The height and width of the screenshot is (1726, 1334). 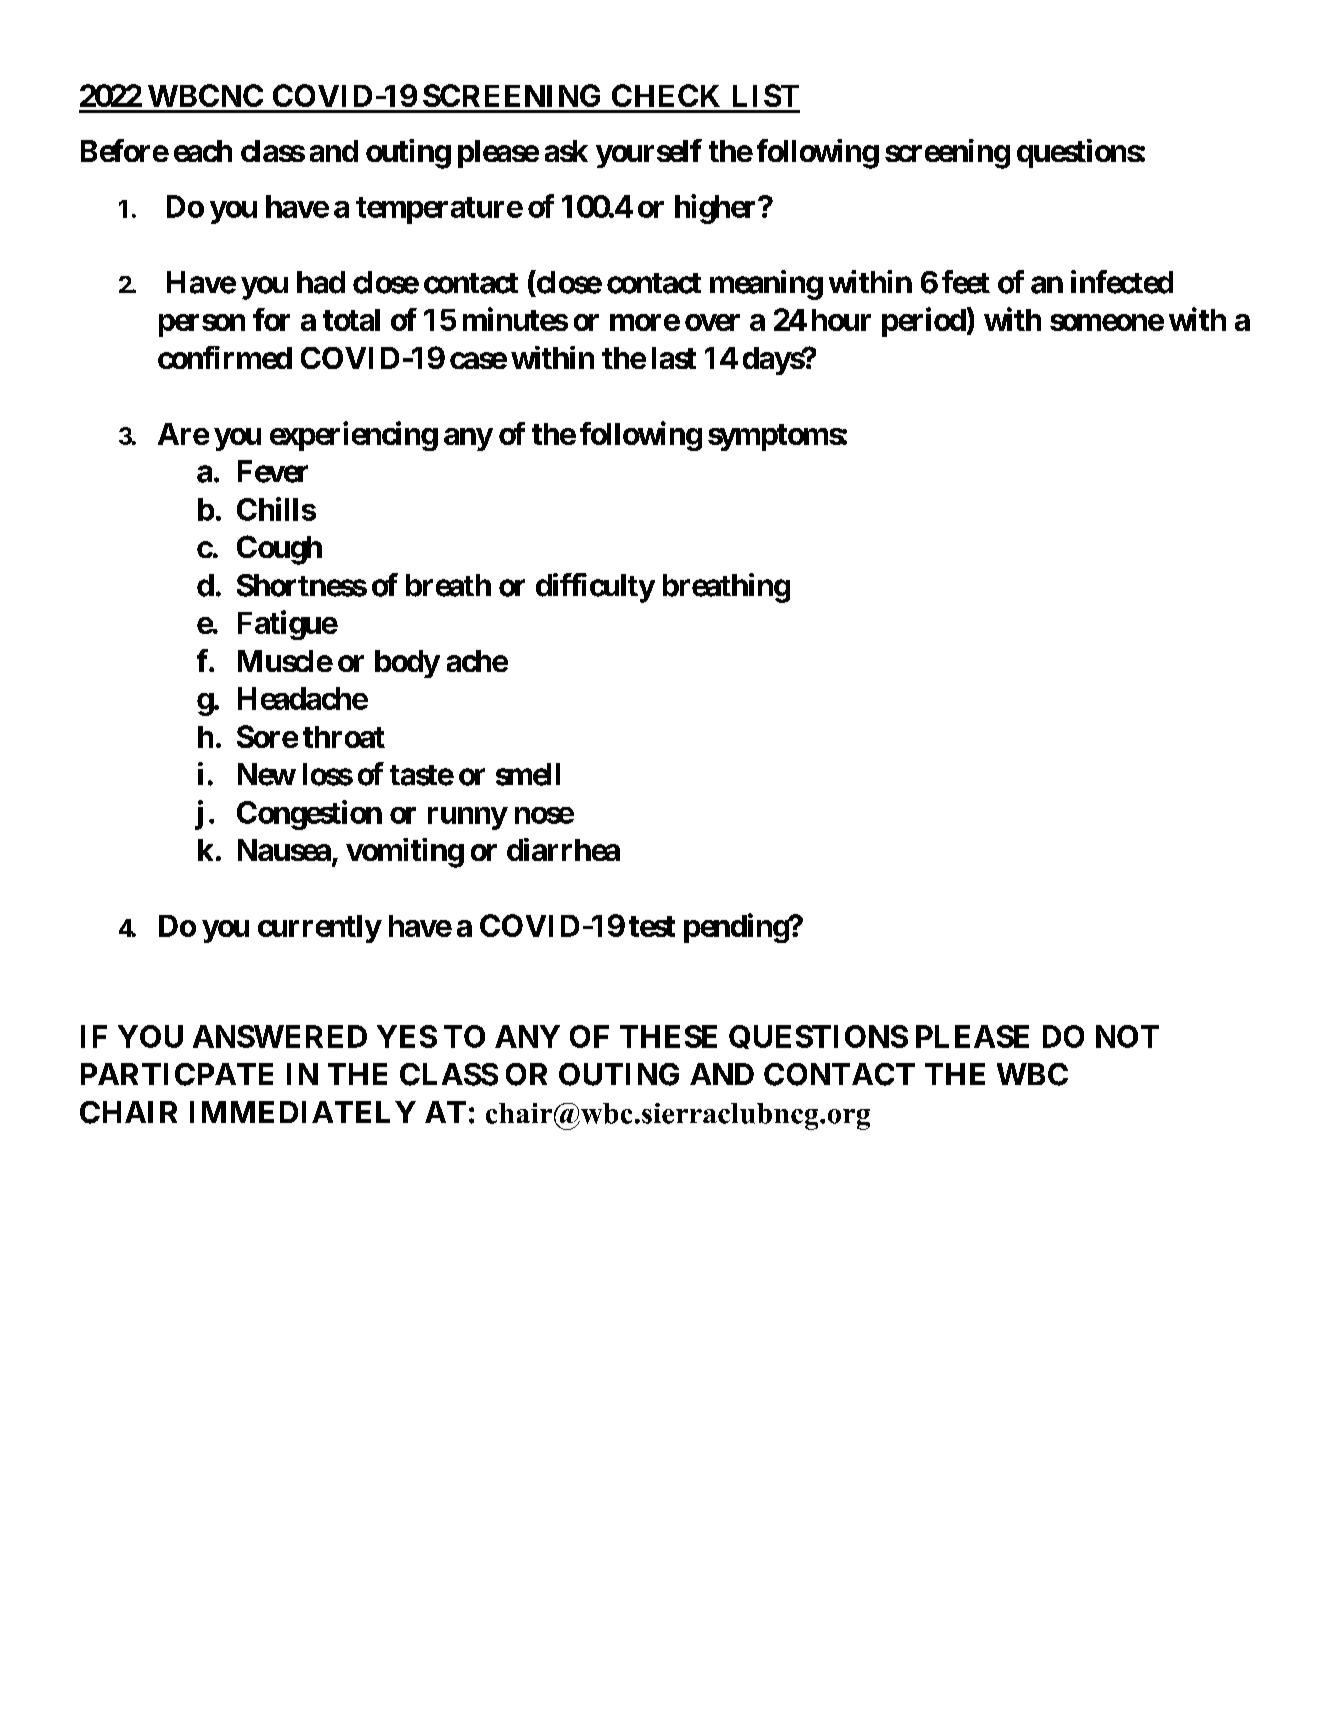 What do you see at coordinates (1127, 1036) in the screenshot?
I see `NOT` at bounding box center [1127, 1036].
